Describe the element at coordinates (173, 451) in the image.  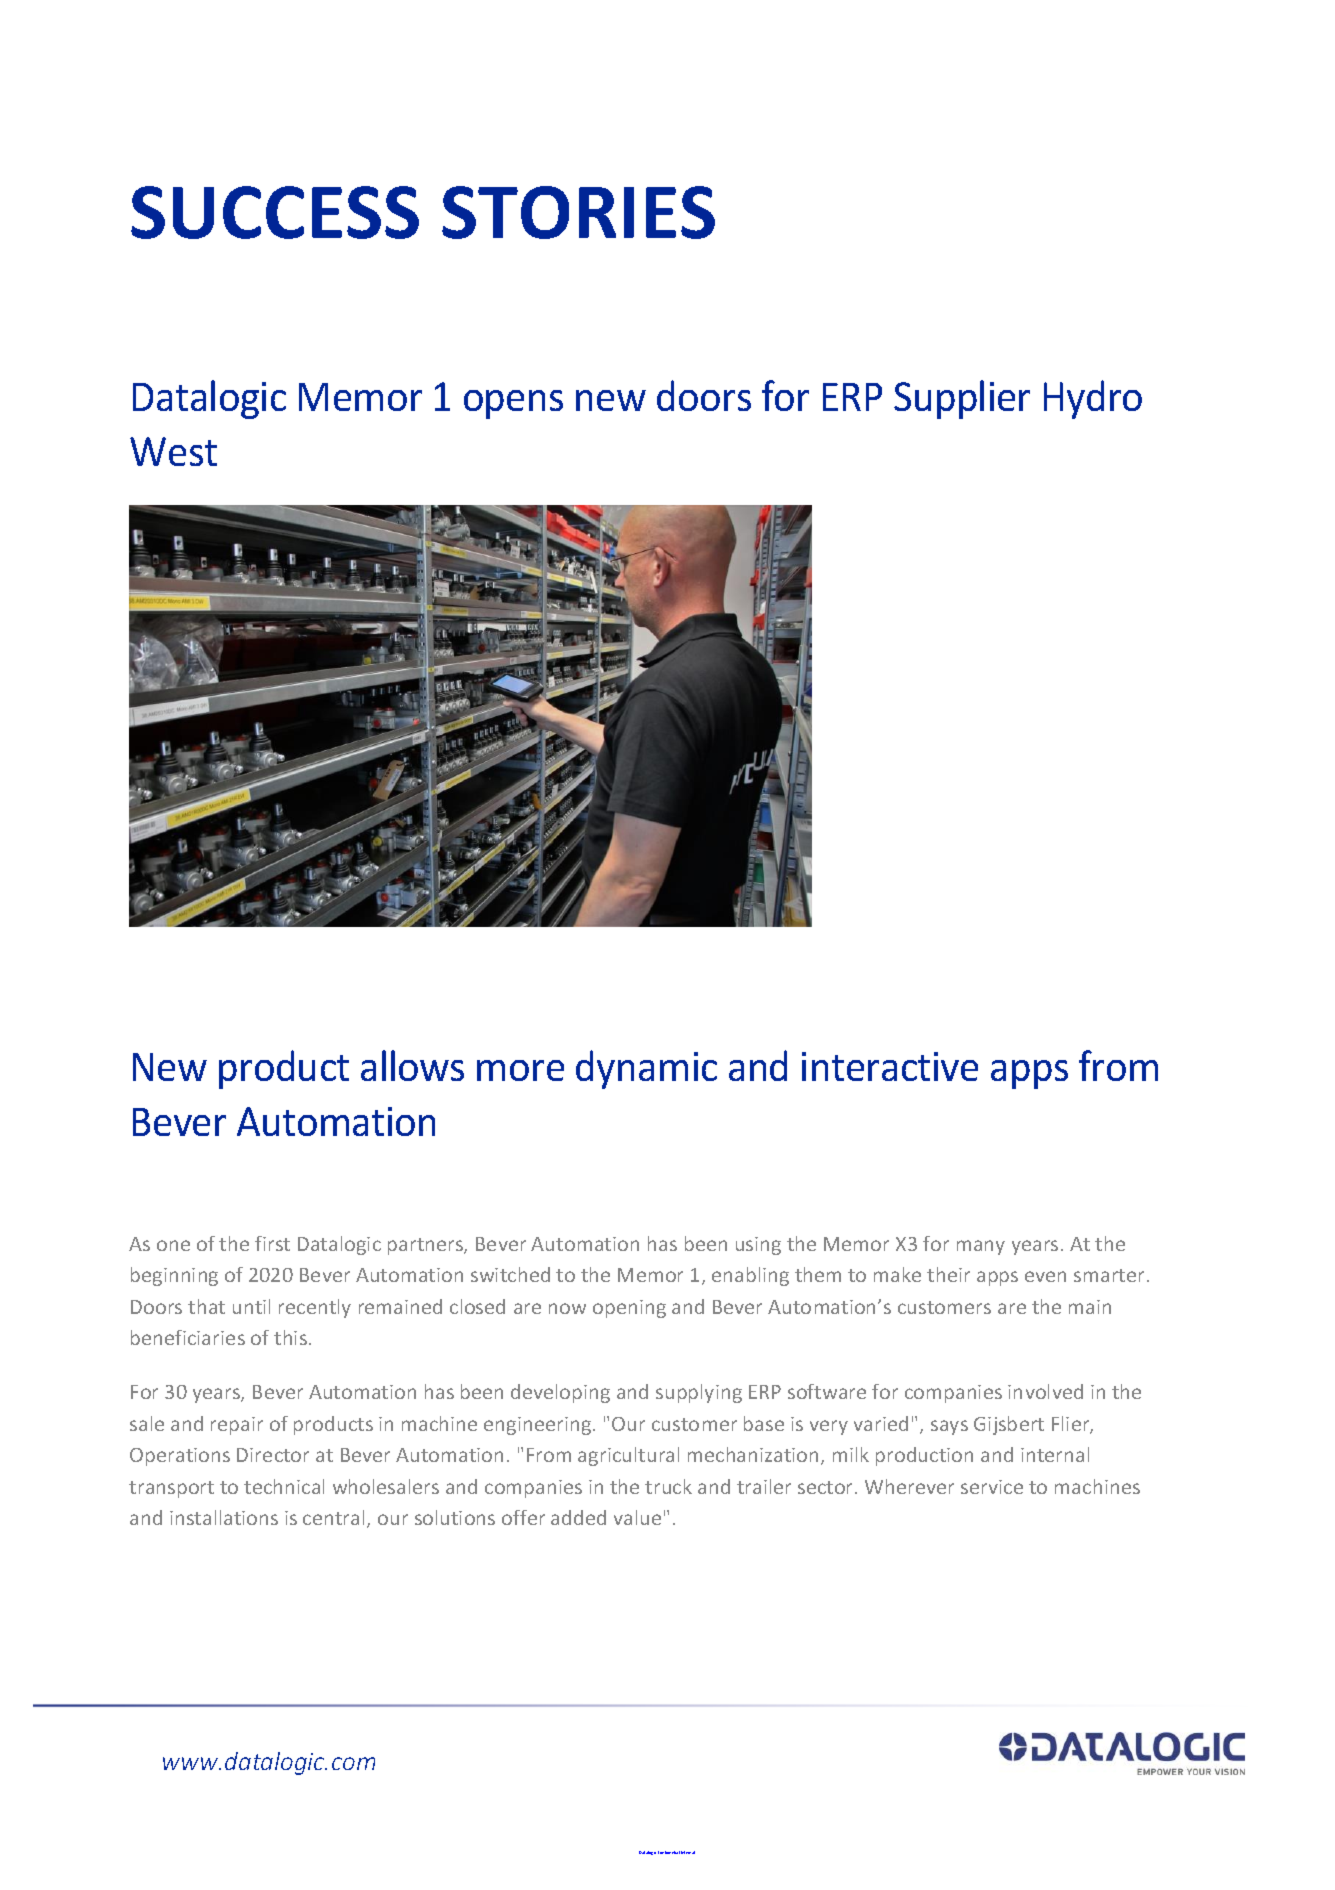
I see `West` at that location.
